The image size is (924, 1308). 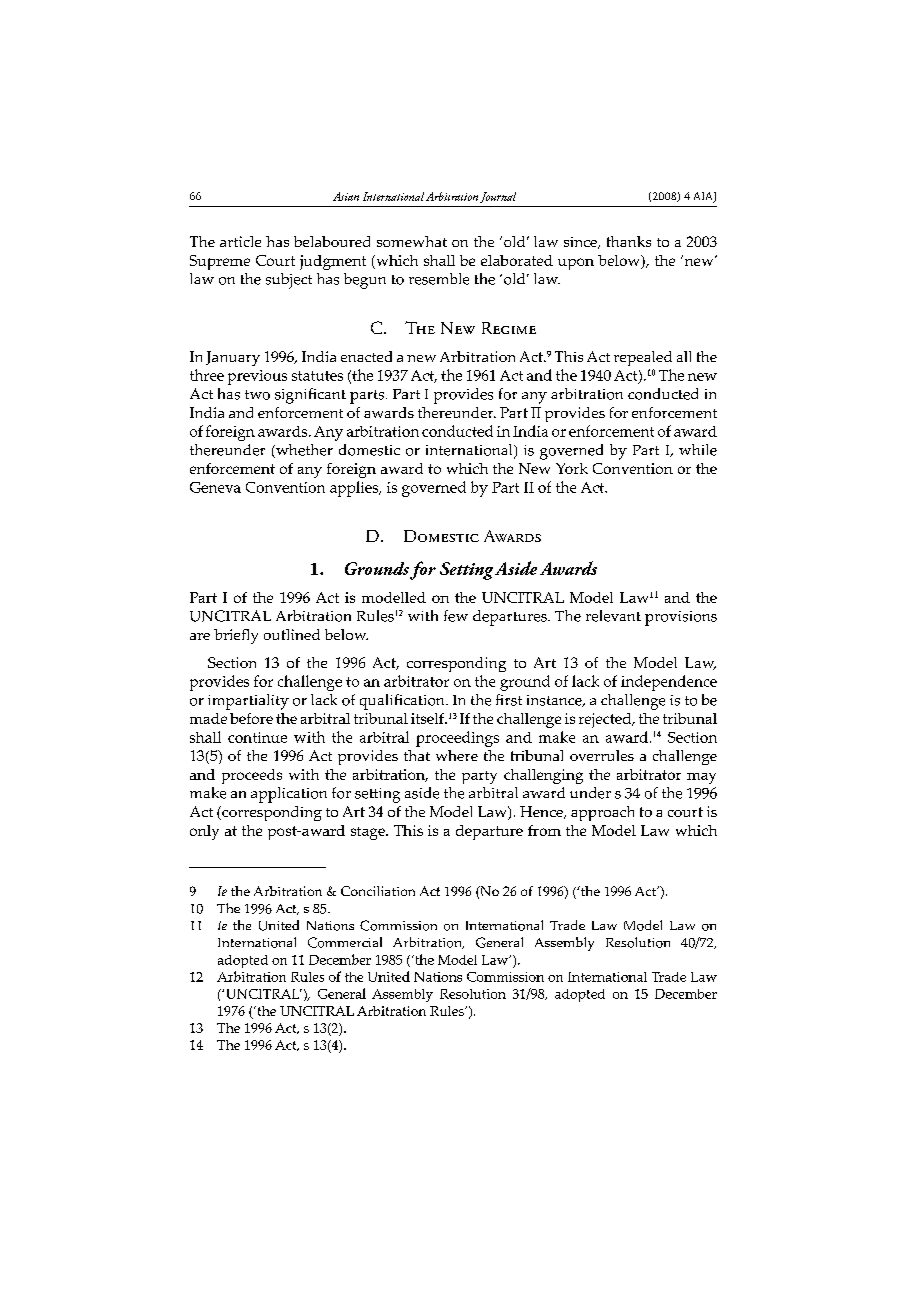 I want to click on whether, so click(x=303, y=451).
